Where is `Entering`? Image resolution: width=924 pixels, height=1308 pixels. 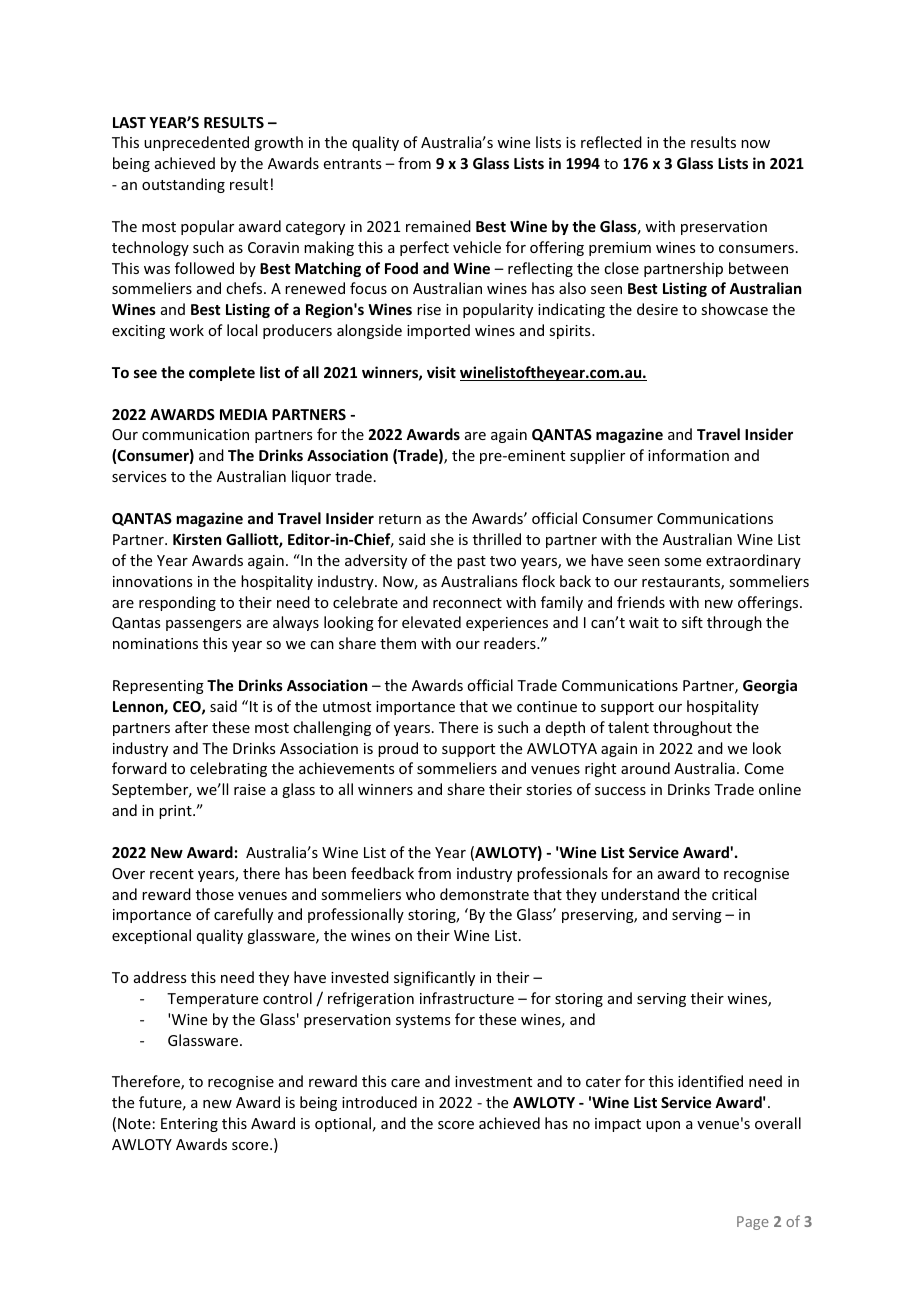 Entering is located at coordinates (189, 1125).
